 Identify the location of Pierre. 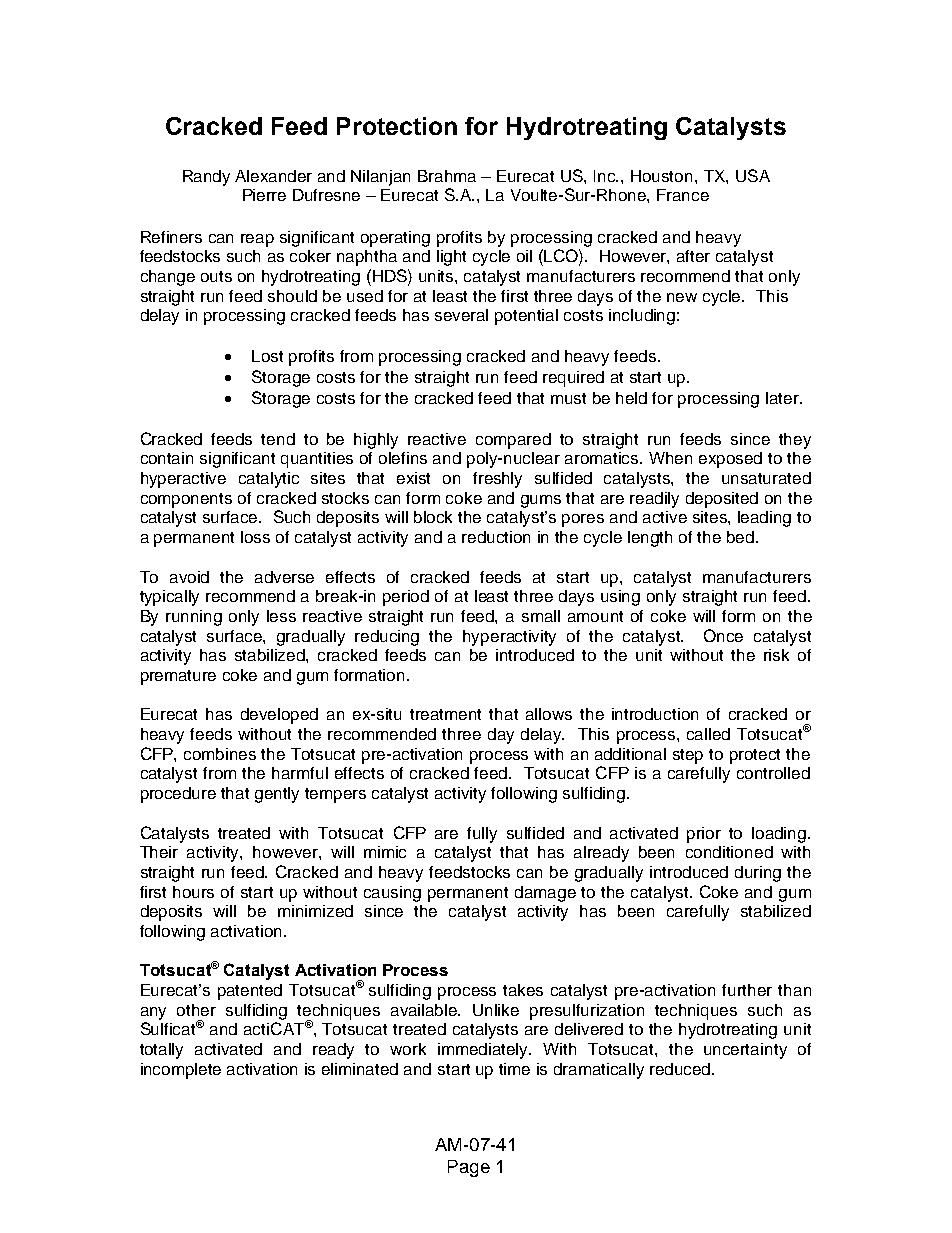
(264, 195).
